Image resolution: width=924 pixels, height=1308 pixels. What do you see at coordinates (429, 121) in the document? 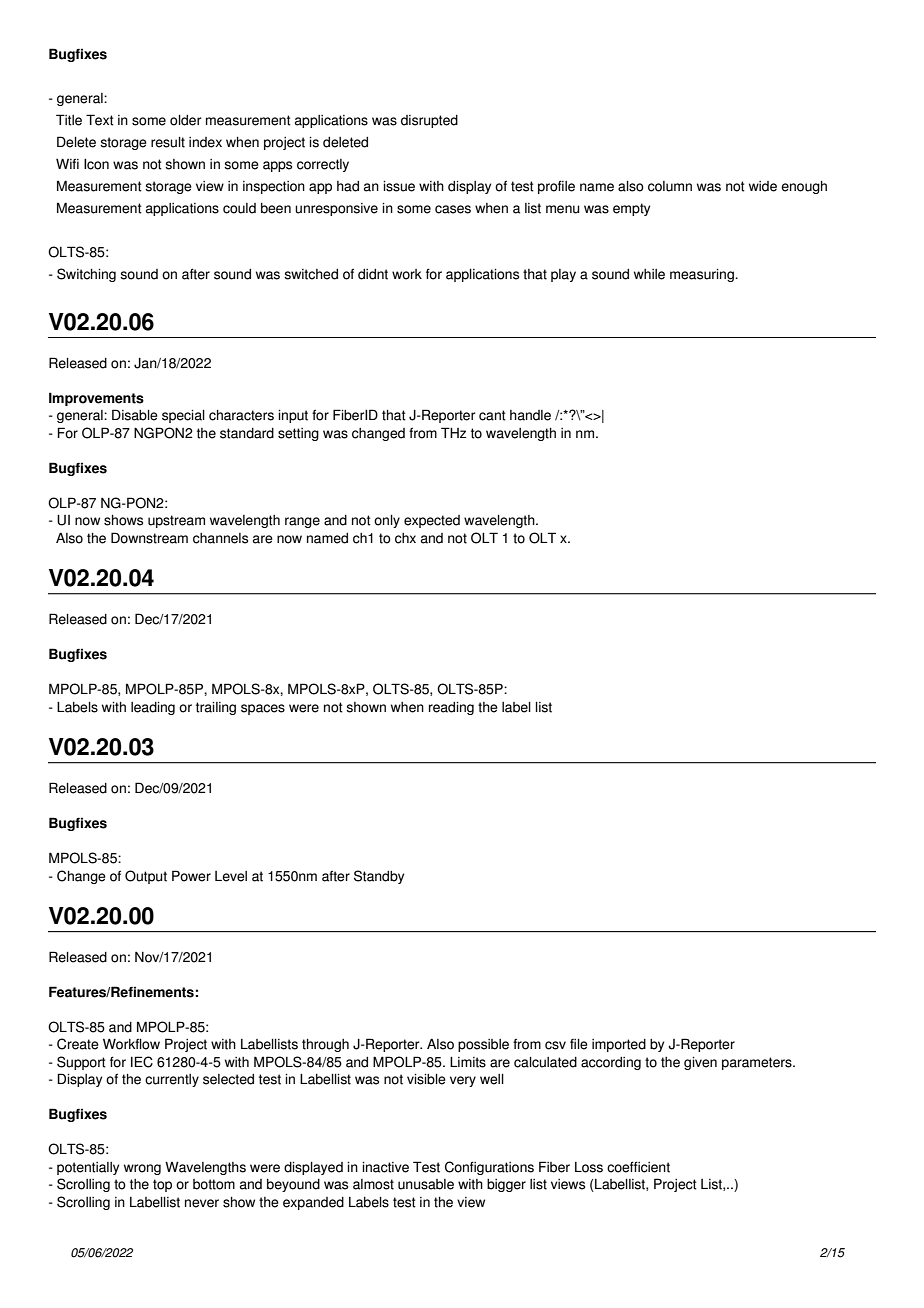
I see `disrupted` at bounding box center [429, 121].
